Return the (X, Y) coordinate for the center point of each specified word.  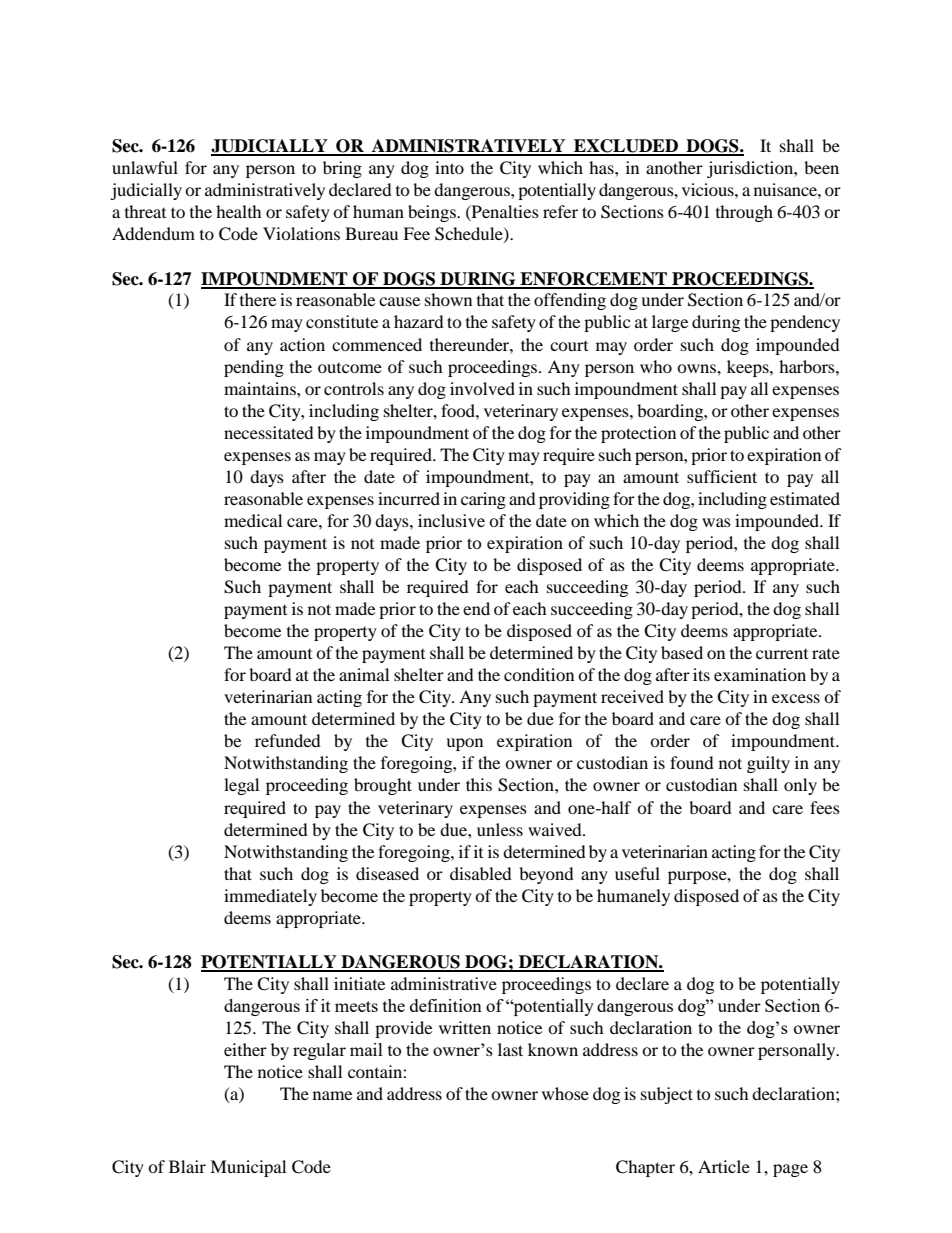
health (239, 211)
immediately (270, 897)
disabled (481, 873)
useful (637, 873)
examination (760, 674)
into (449, 167)
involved (482, 388)
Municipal (248, 1168)
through (744, 213)
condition (539, 674)
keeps (749, 368)
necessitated (269, 432)
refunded (288, 740)
